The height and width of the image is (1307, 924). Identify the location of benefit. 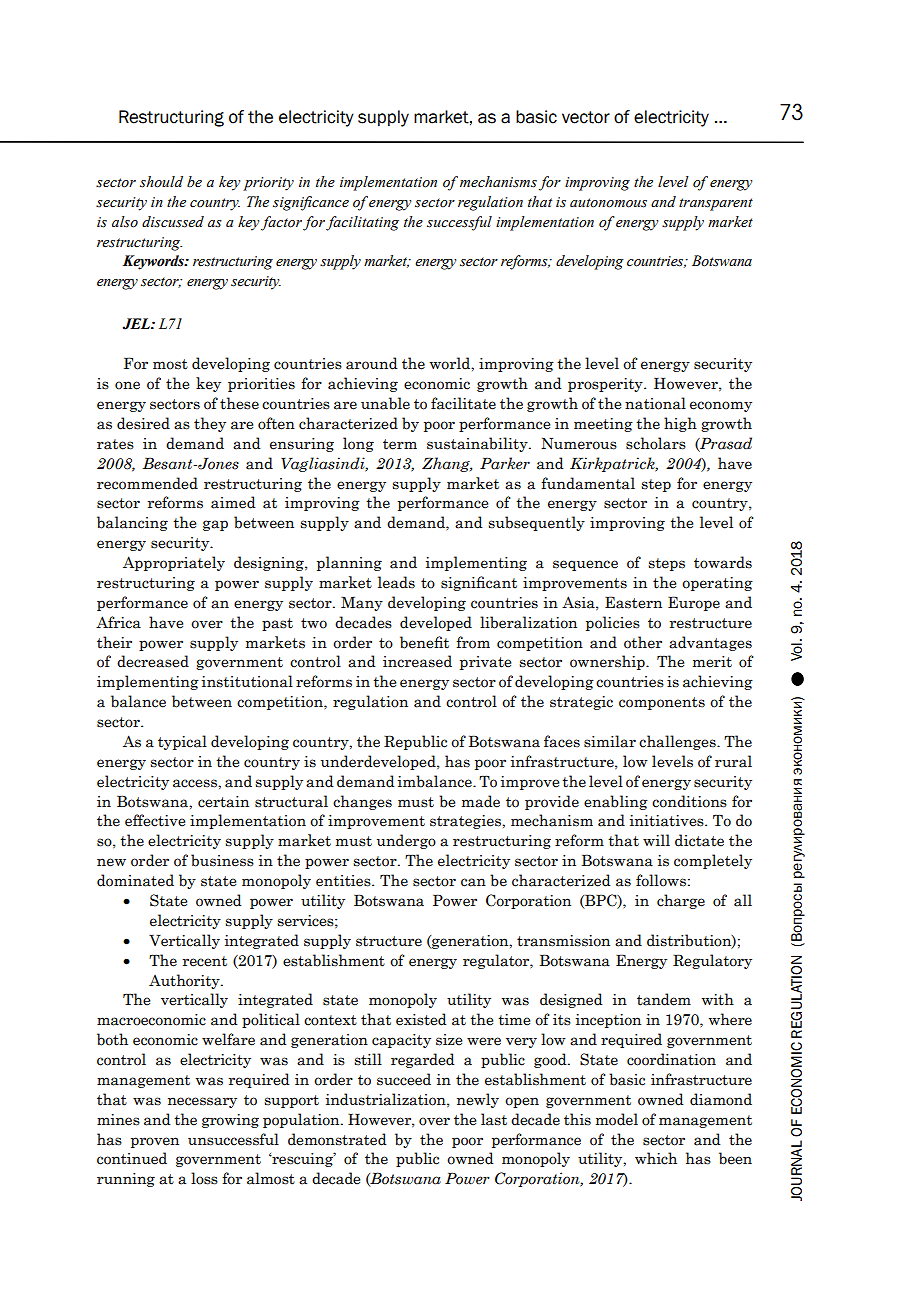
(424, 642).
